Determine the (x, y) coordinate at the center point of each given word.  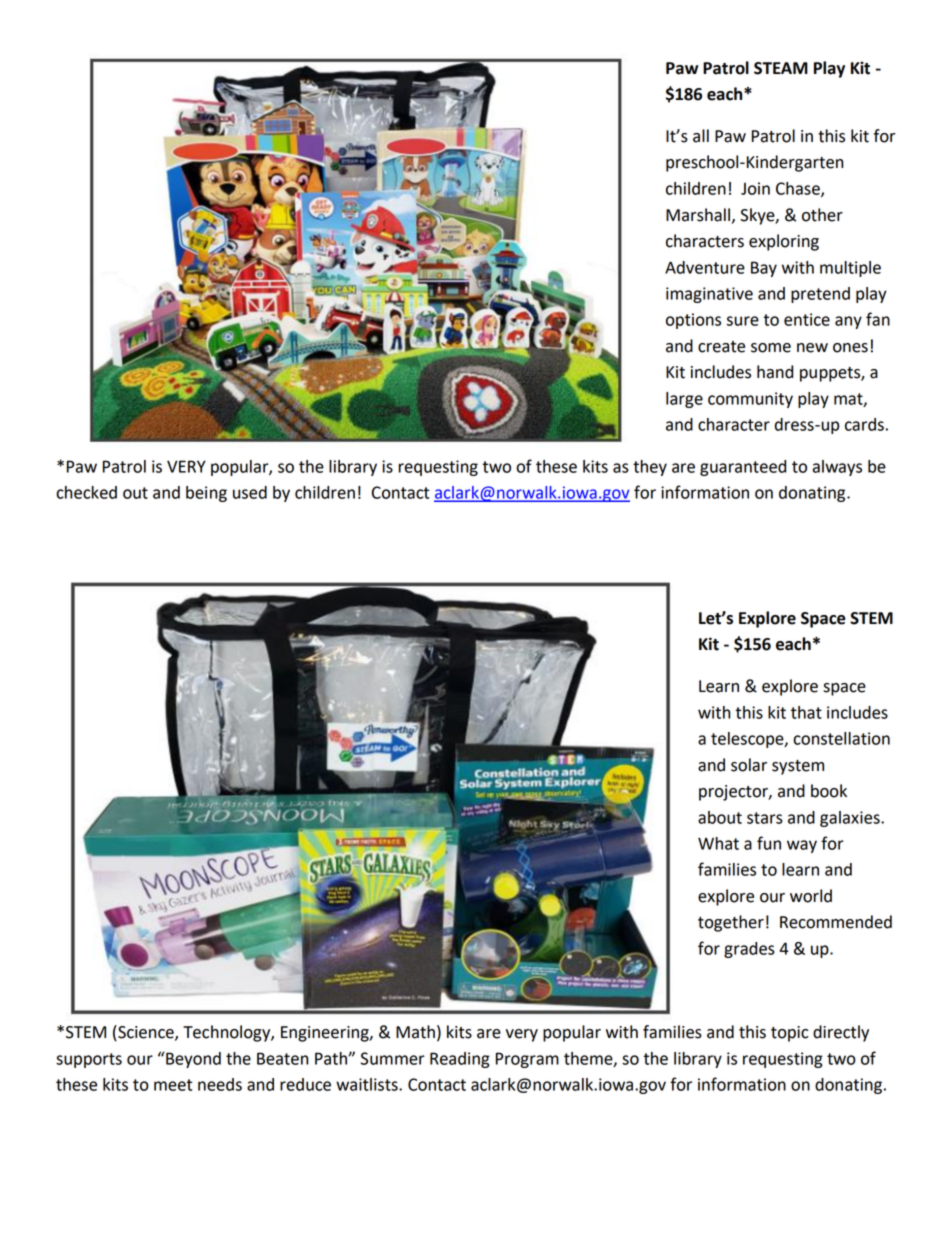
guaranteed (743, 468)
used (250, 492)
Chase (799, 189)
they (650, 468)
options (693, 321)
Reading (460, 1060)
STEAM (781, 68)
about (720, 817)
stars (765, 818)
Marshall (698, 215)
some (771, 348)
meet (173, 1085)
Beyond (192, 1060)
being (206, 494)
